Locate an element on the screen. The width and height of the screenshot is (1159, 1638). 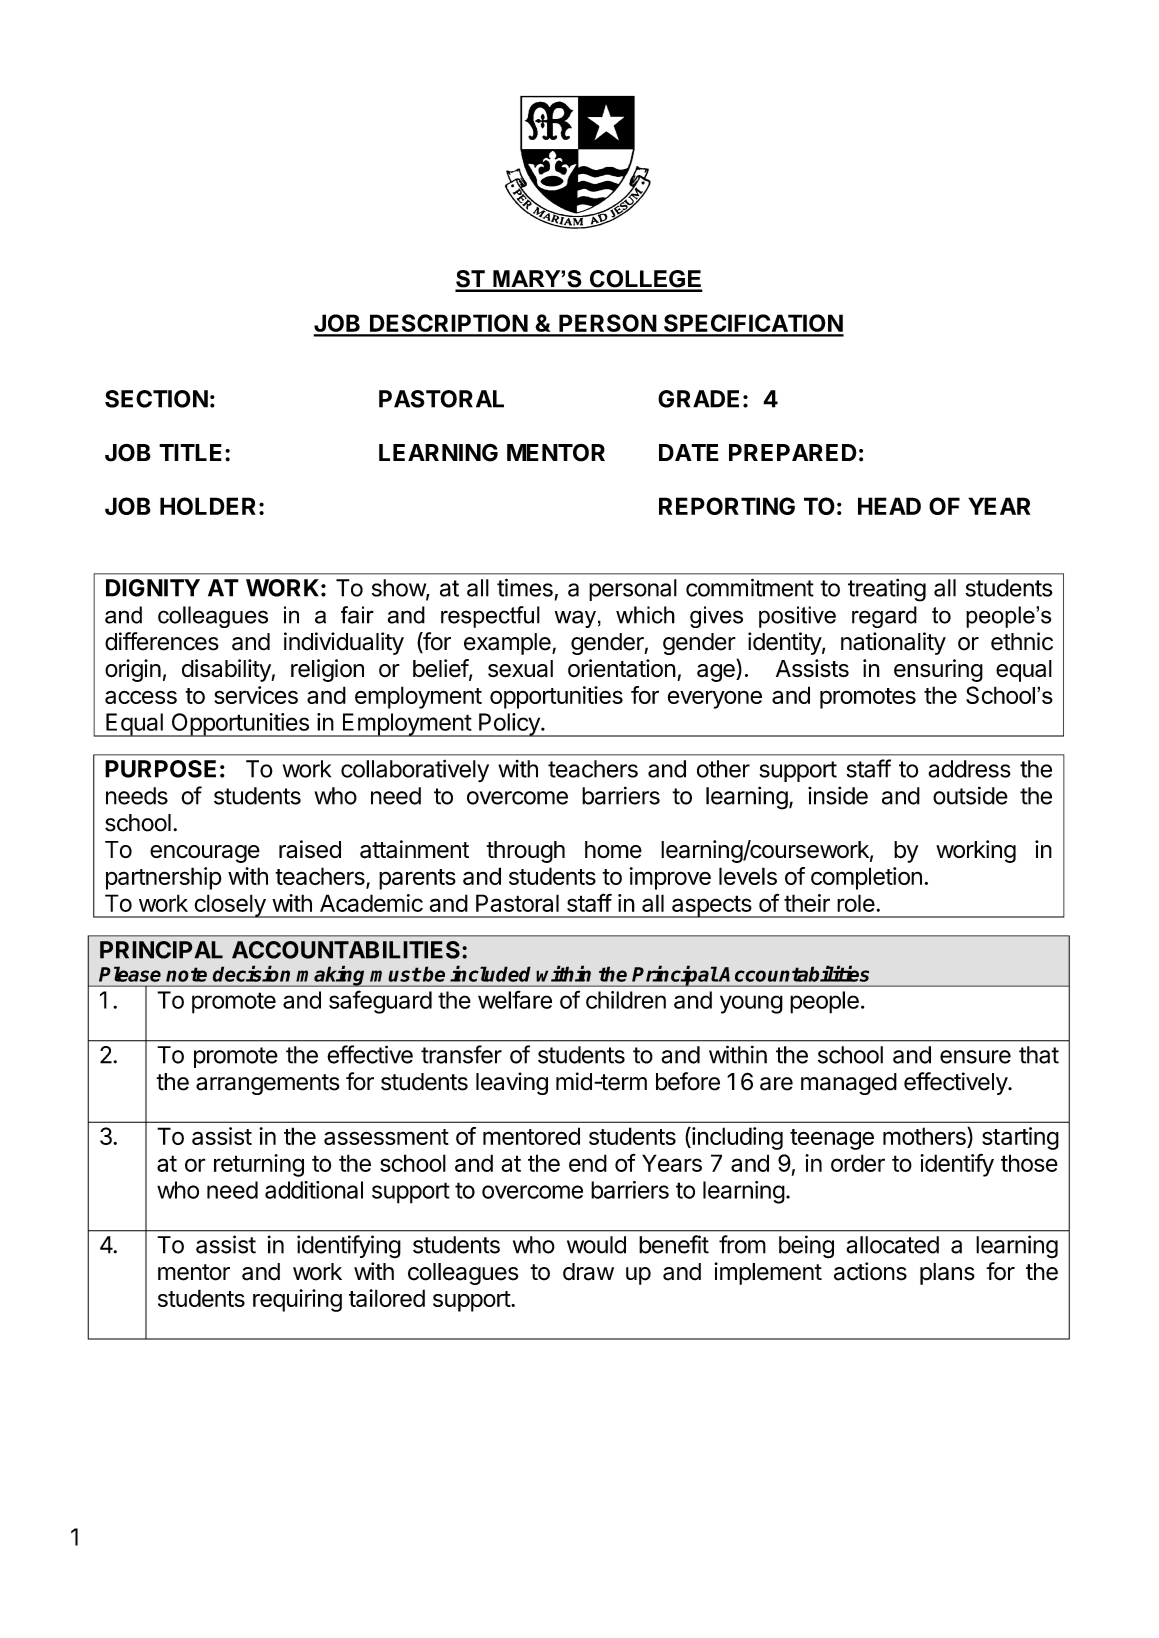
services is located at coordinates (256, 695).
